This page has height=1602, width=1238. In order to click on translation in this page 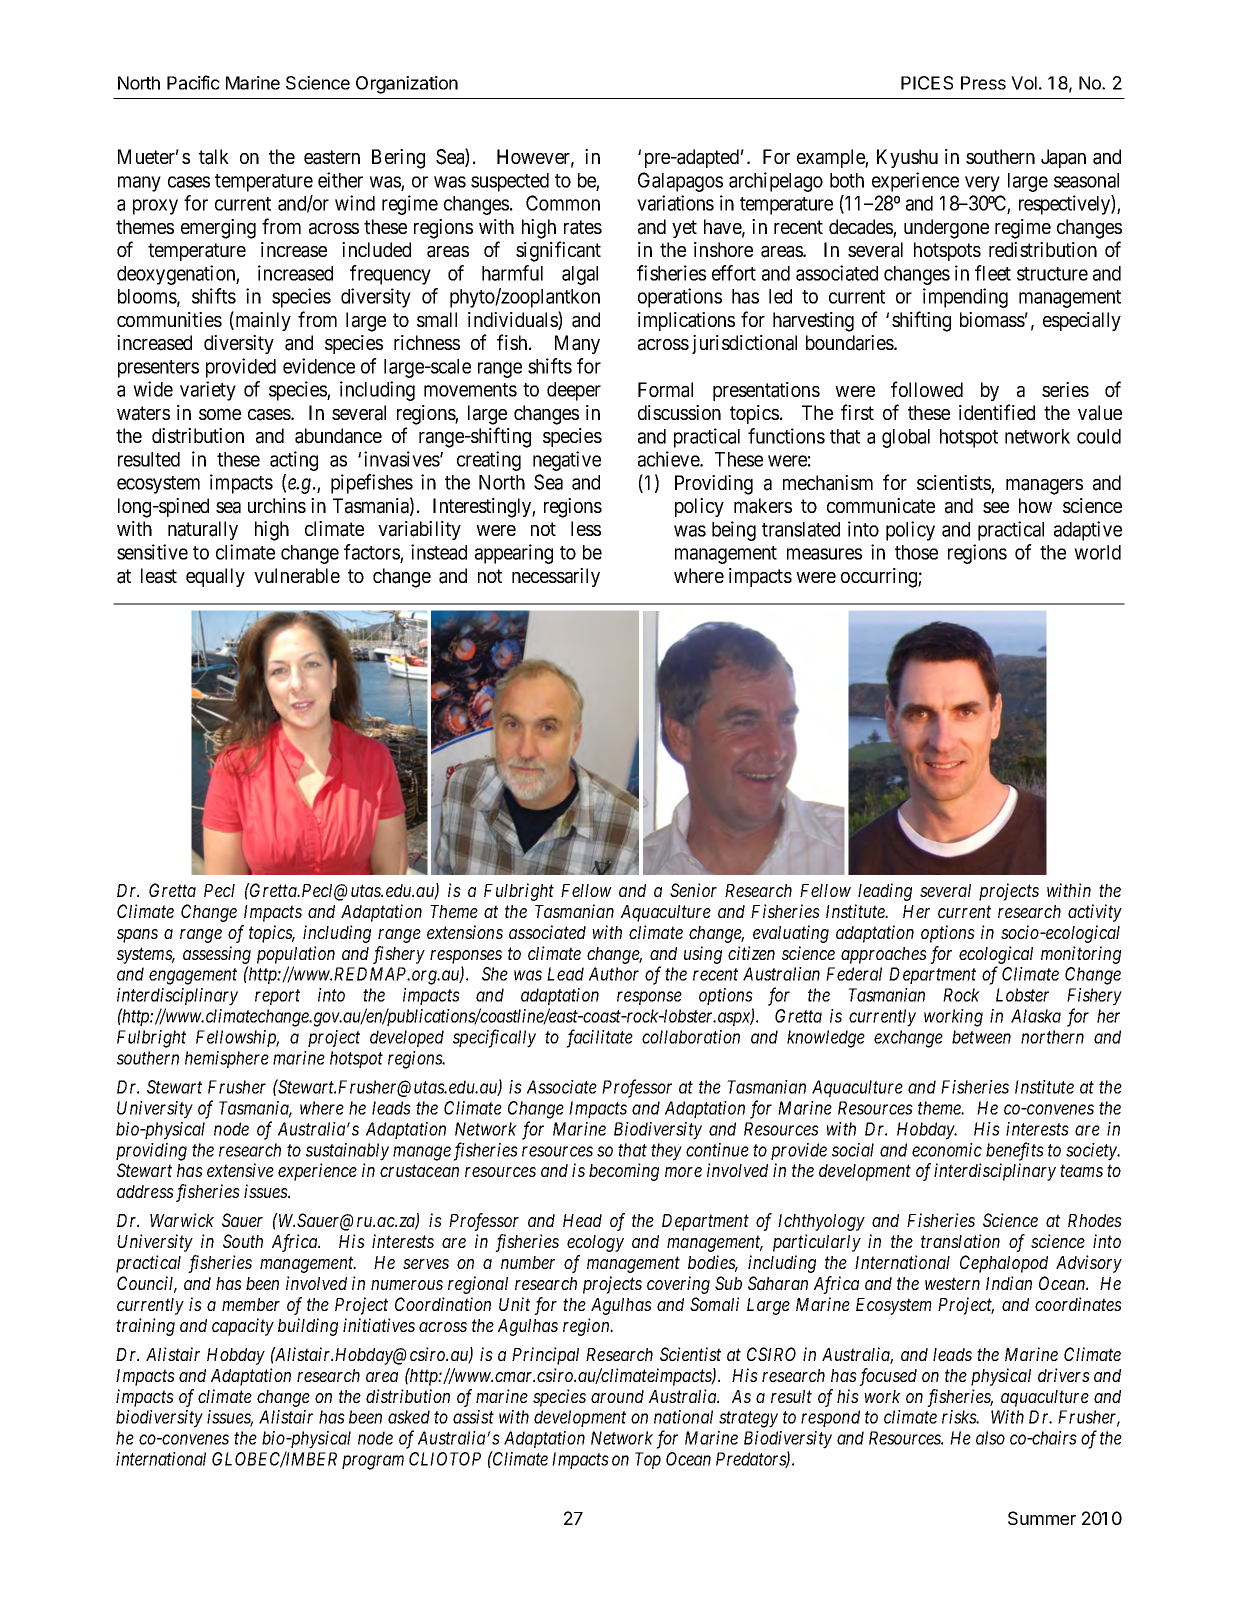, I will do `click(960, 1241)`.
